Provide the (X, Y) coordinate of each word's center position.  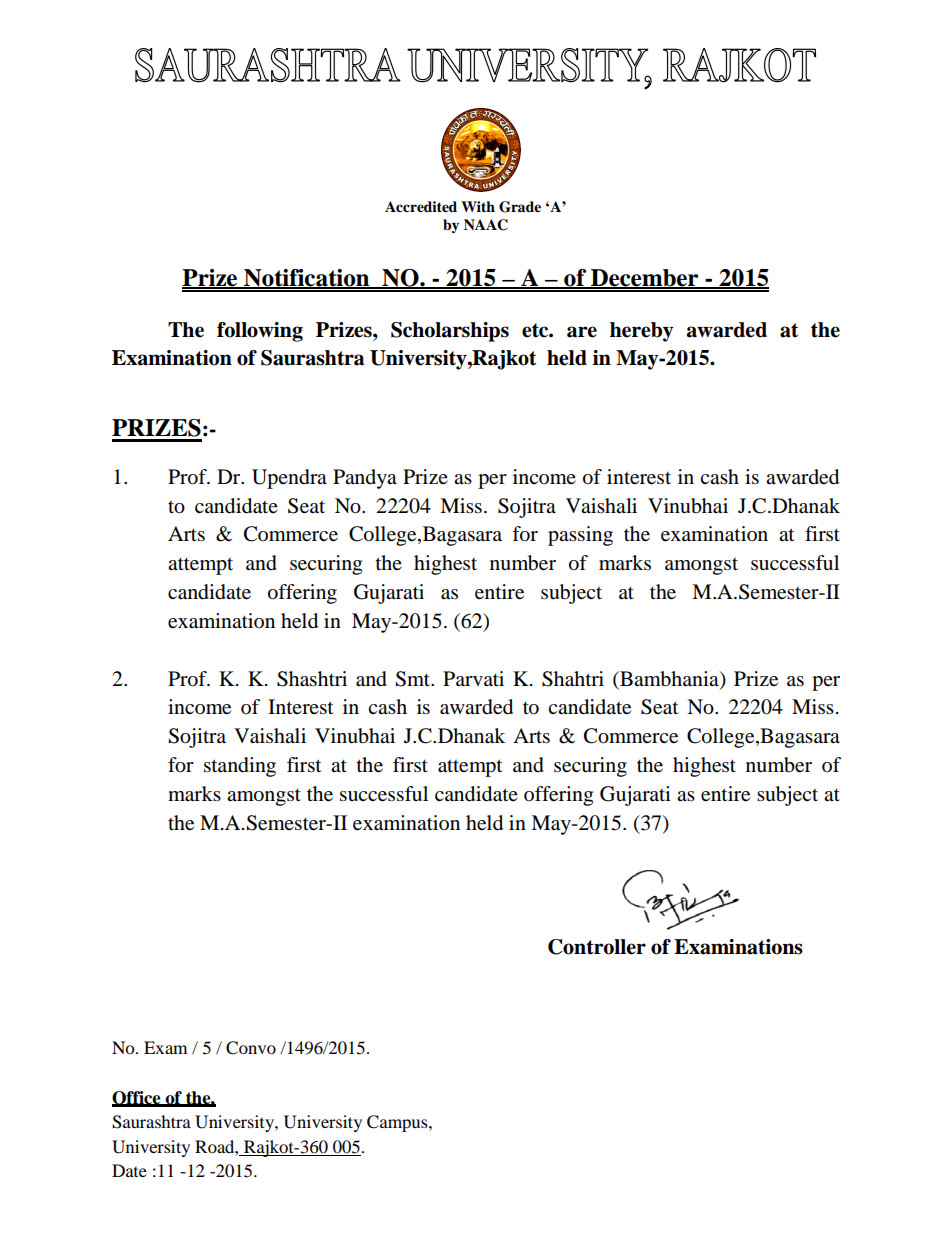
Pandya (365, 479)
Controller (597, 947)
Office (137, 1098)
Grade (520, 207)
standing (240, 767)
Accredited (421, 207)
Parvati (473, 678)
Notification (307, 279)
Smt (413, 679)
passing (580, 536)
